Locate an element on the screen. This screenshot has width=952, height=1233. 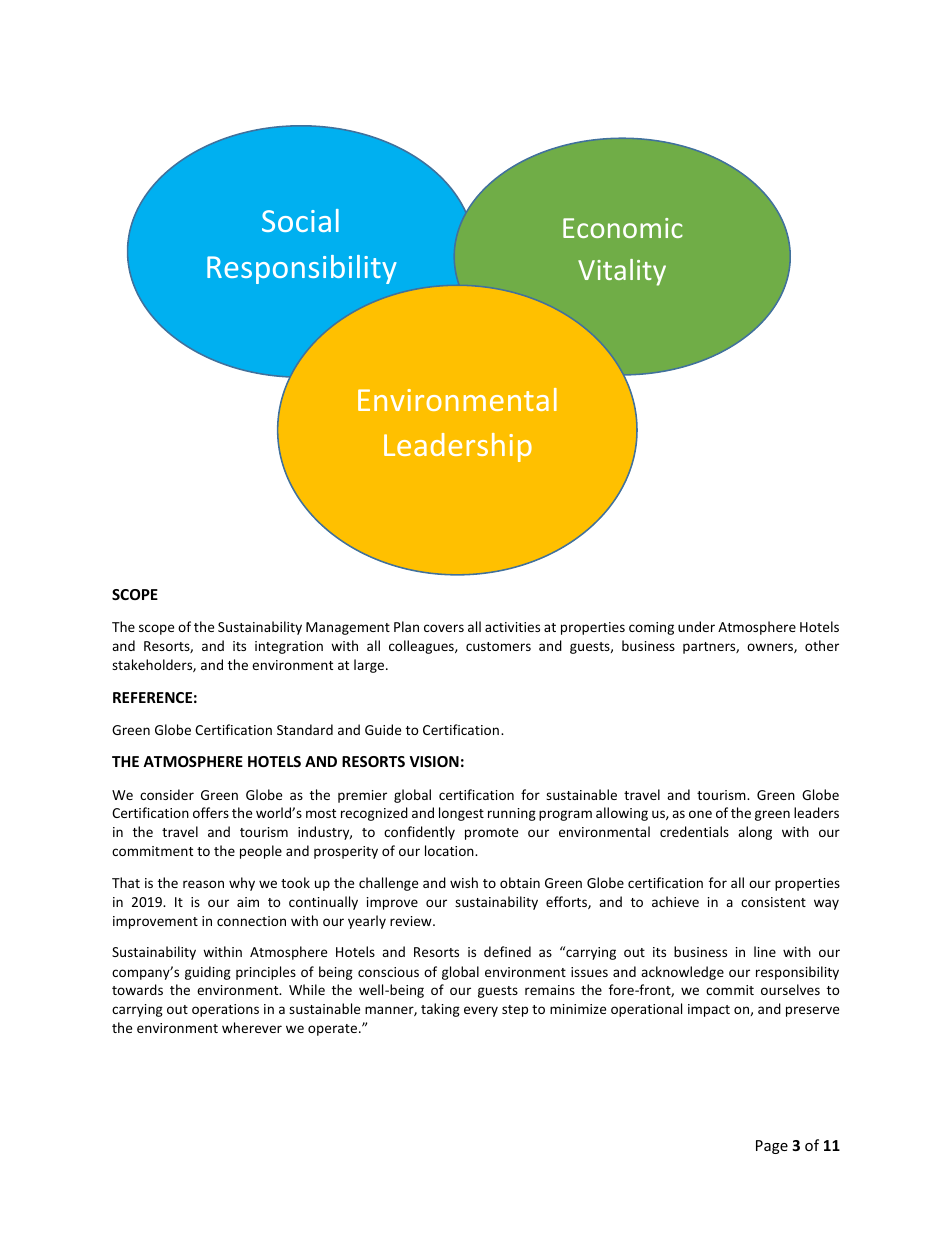
Economic is located at coordinates (623, 228).
